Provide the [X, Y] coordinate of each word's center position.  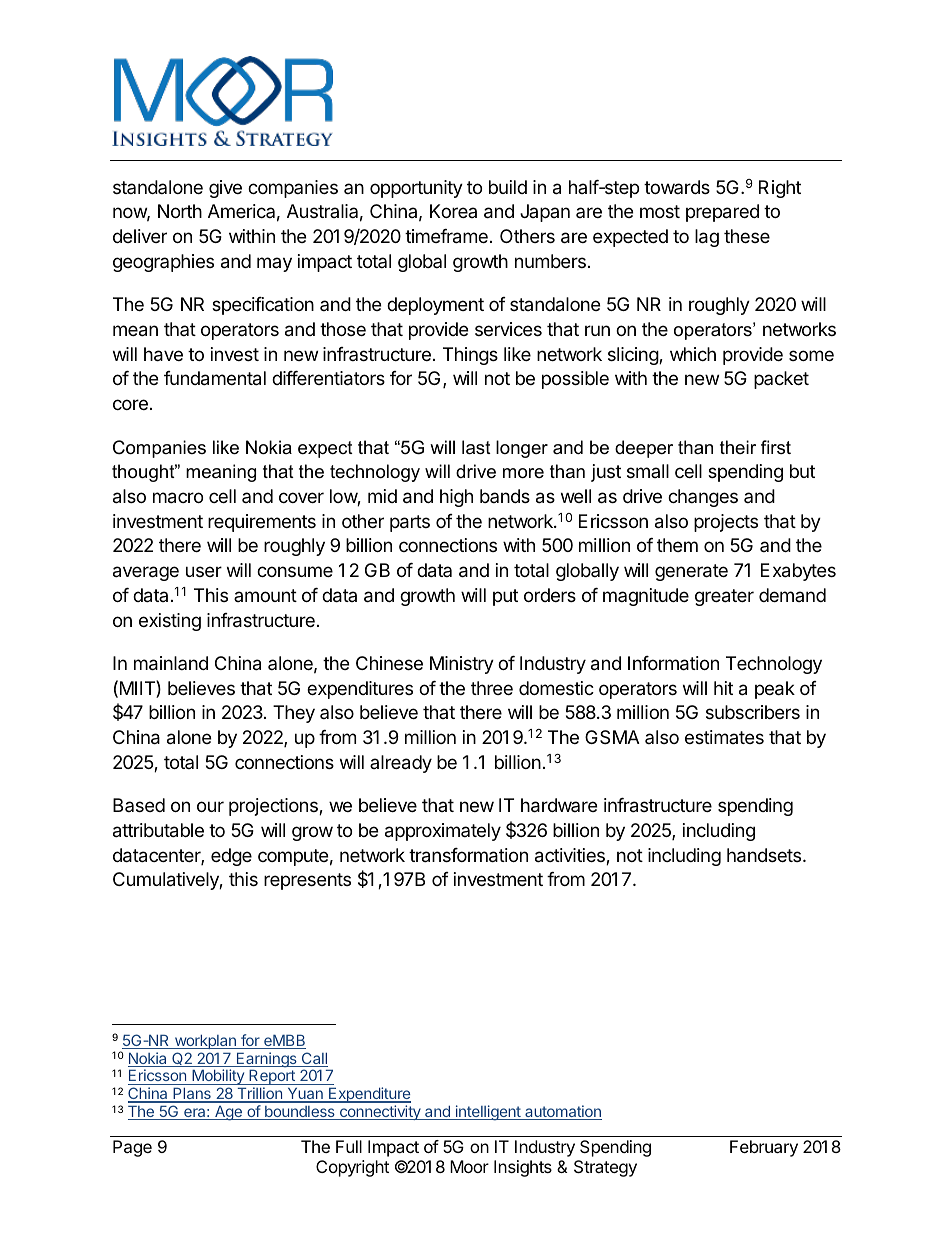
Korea [453, 211]
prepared [722, 213]
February [764, 1148]
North [180, 211]
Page [132, 1148]
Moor [469, 1166]
